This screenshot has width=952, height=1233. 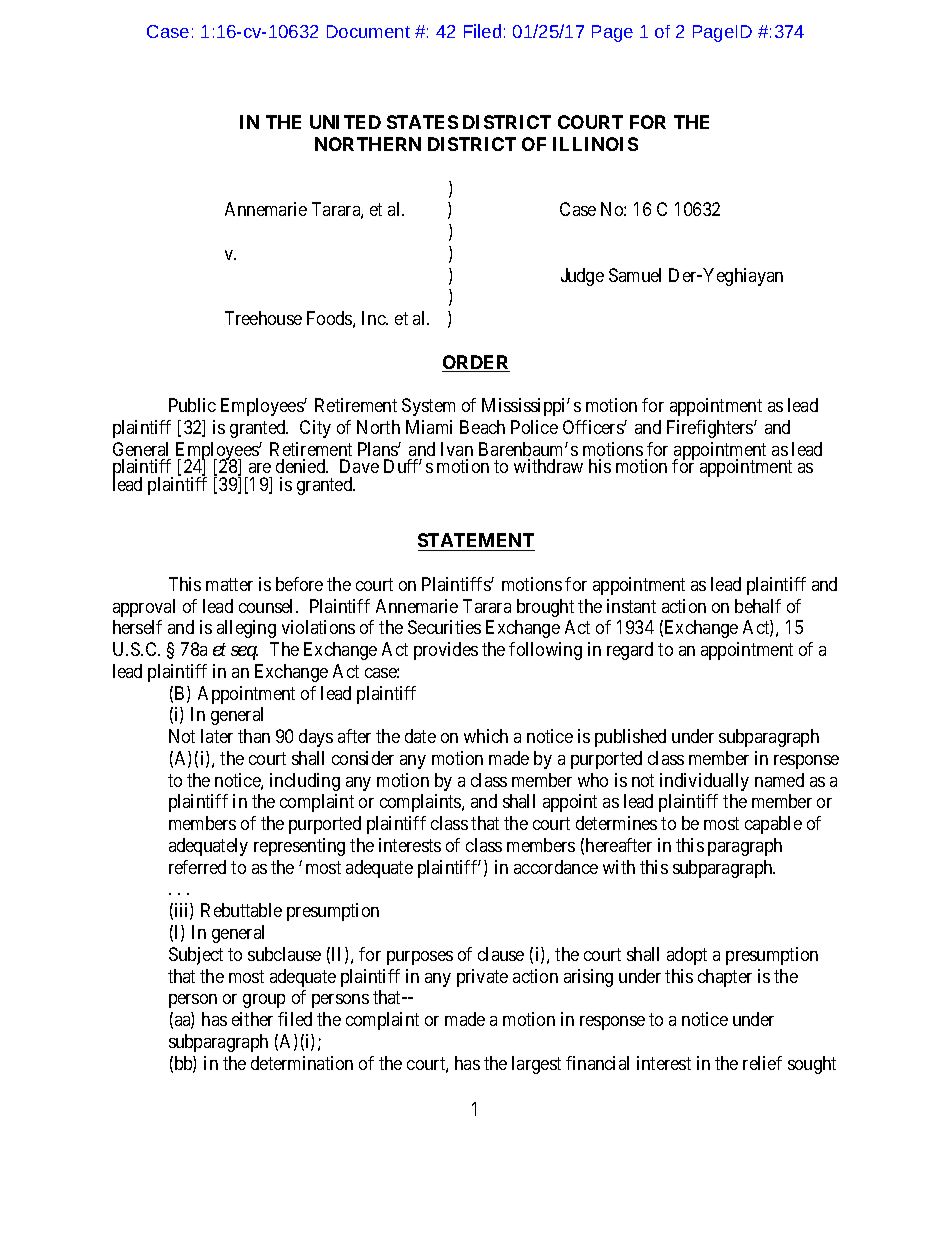 What do you see at coordinates (758, 606) in the screenshot?
I see `behalf` at bounding box center [758, 606].
